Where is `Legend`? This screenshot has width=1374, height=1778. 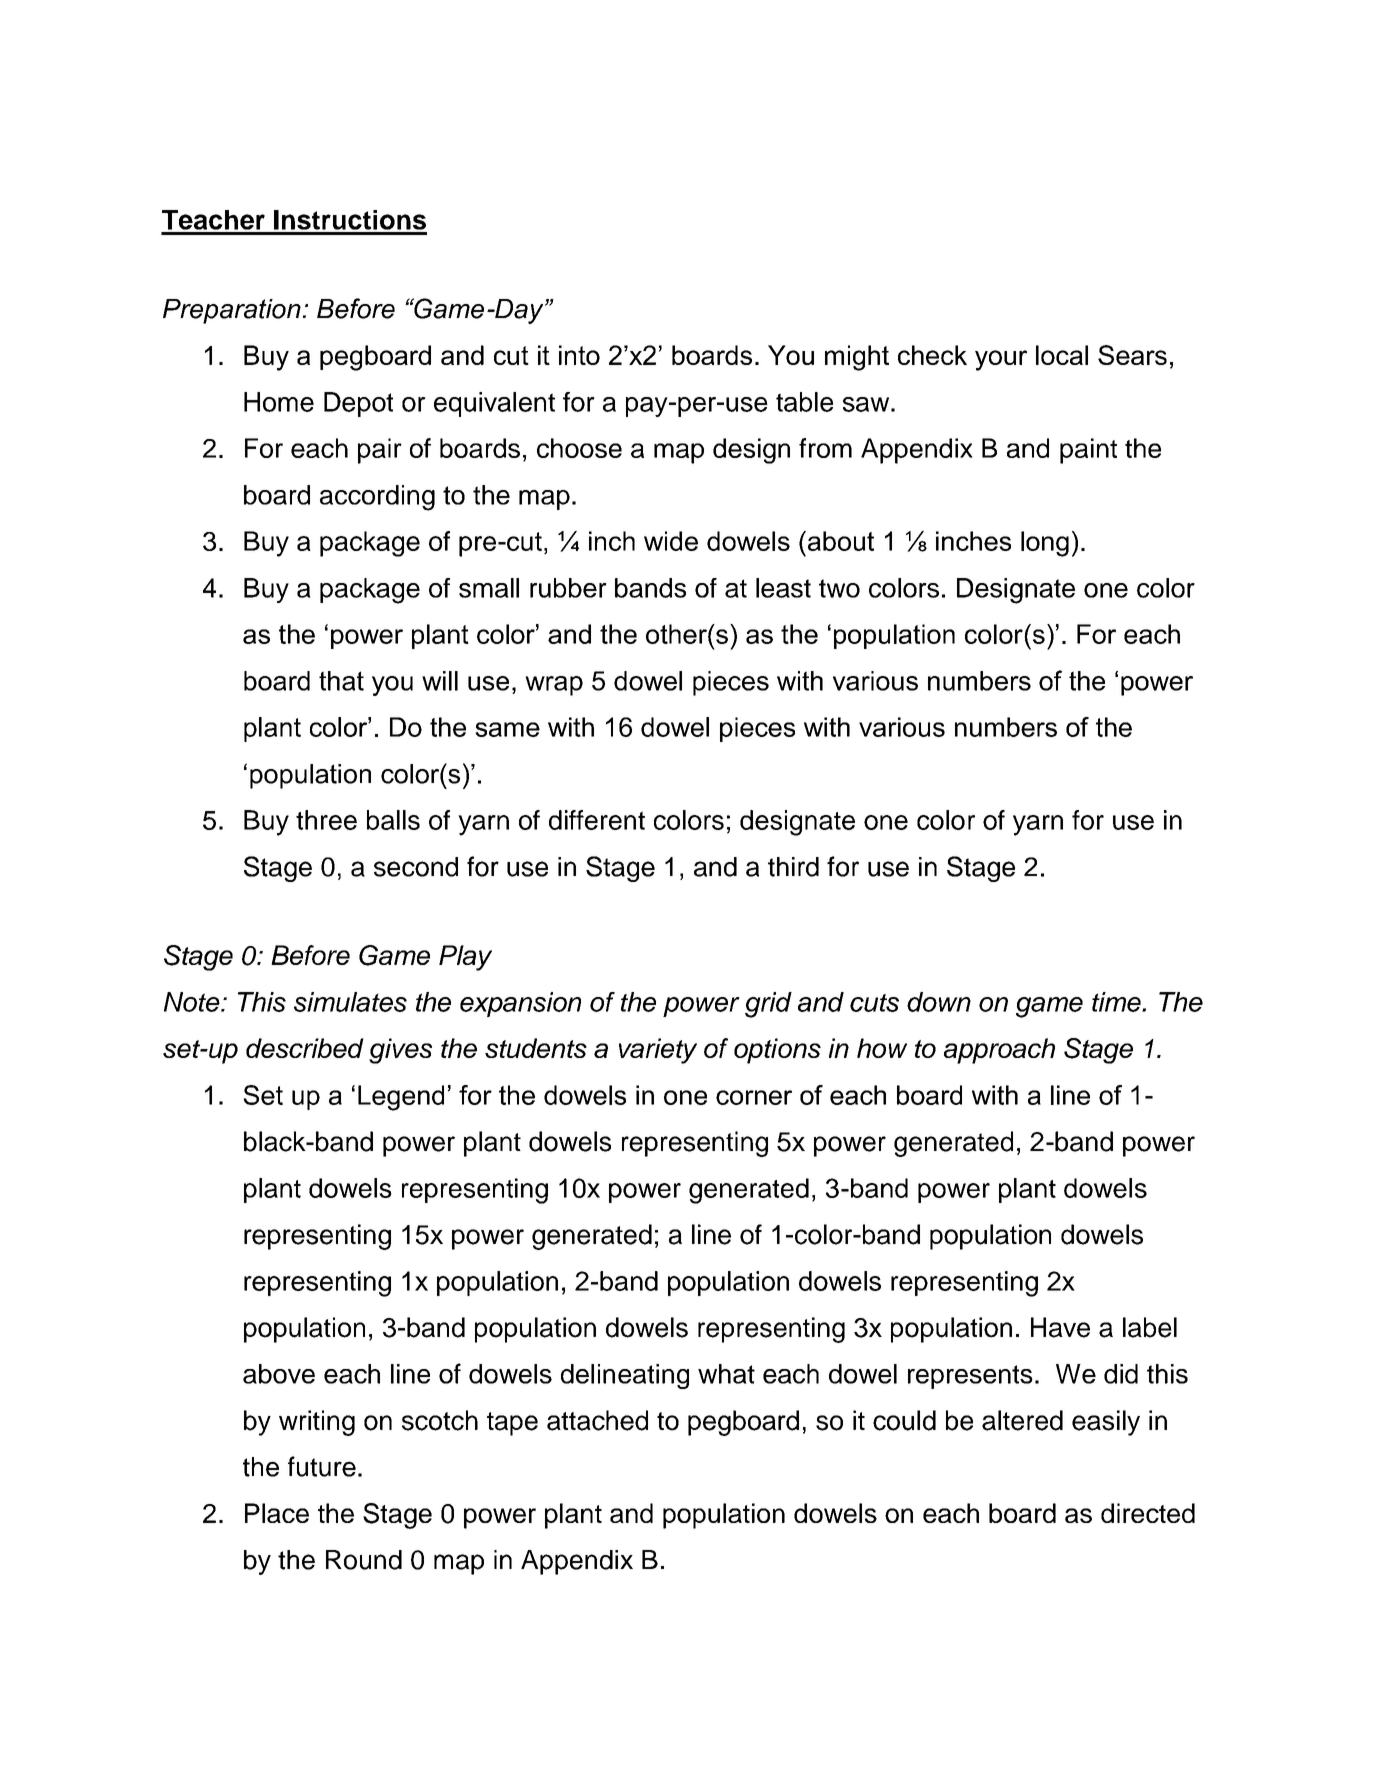
Legend is located at coordinates (401, 1098).
